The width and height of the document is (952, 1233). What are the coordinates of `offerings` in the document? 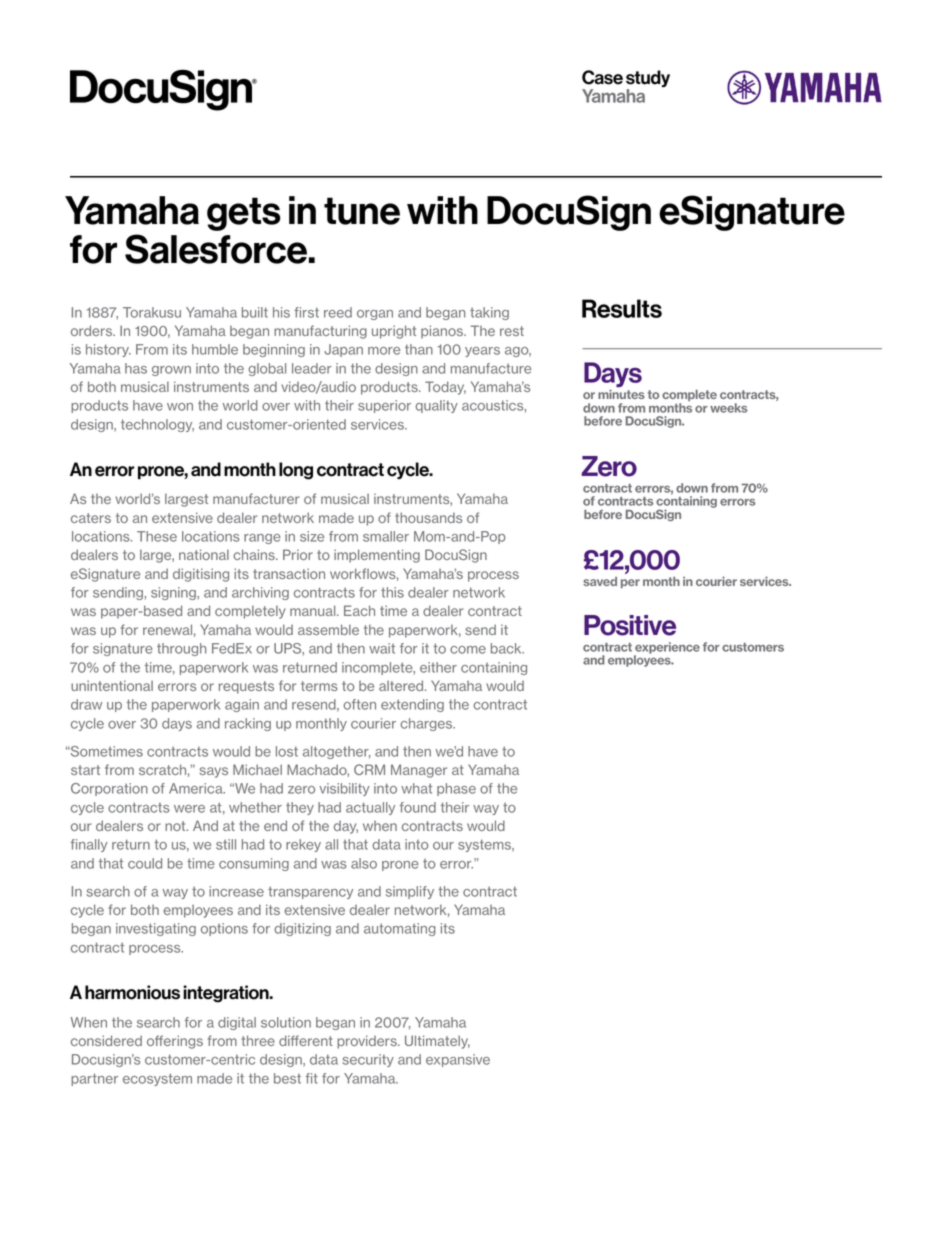 It's located at (175, 1042).
